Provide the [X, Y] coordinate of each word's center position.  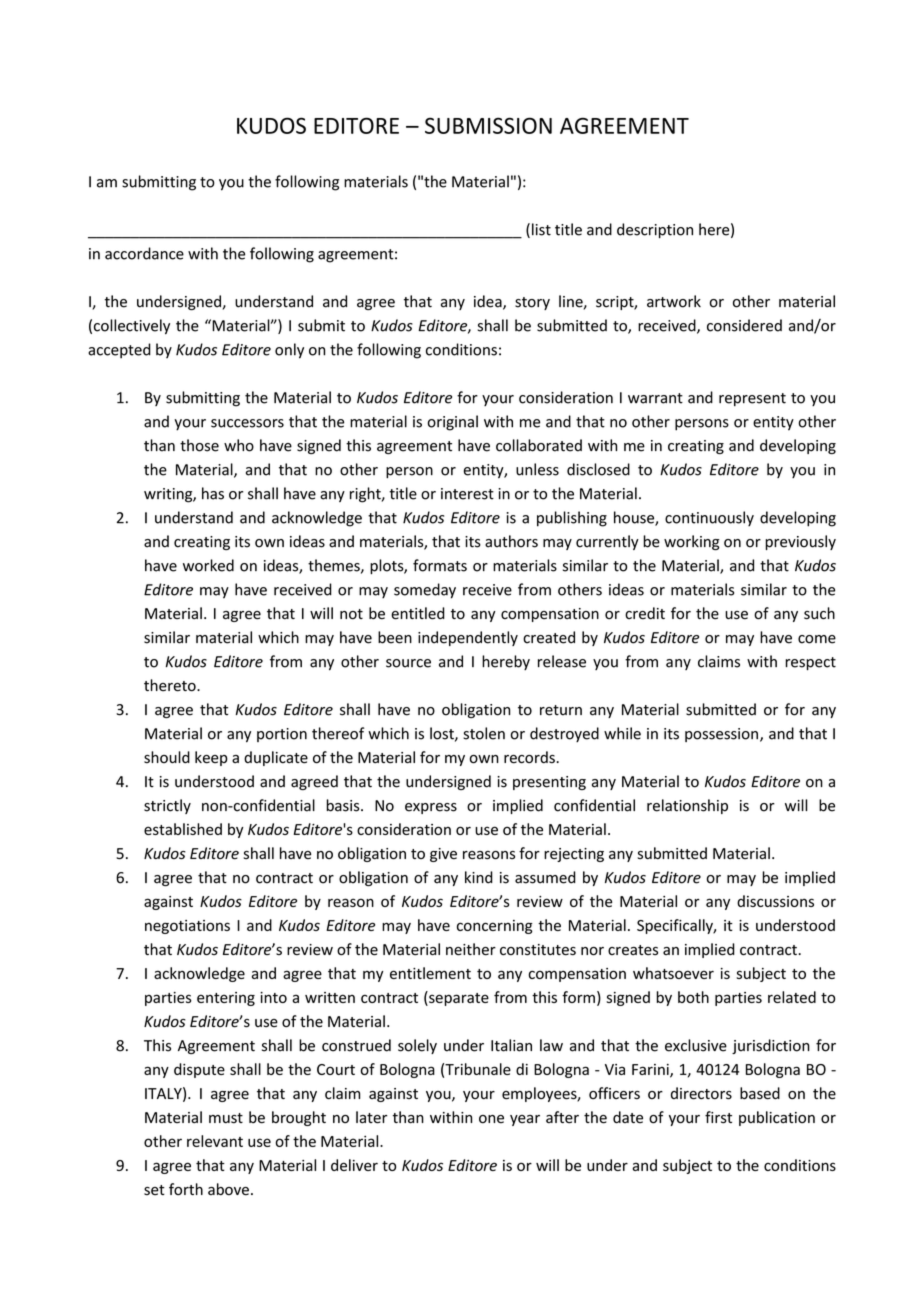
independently [468, 638]
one [491, 1119]
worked [208, 565]
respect [810, 663]
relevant [215, 1141]
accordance [144, 253]
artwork [674, 301]
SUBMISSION [488, 125]
